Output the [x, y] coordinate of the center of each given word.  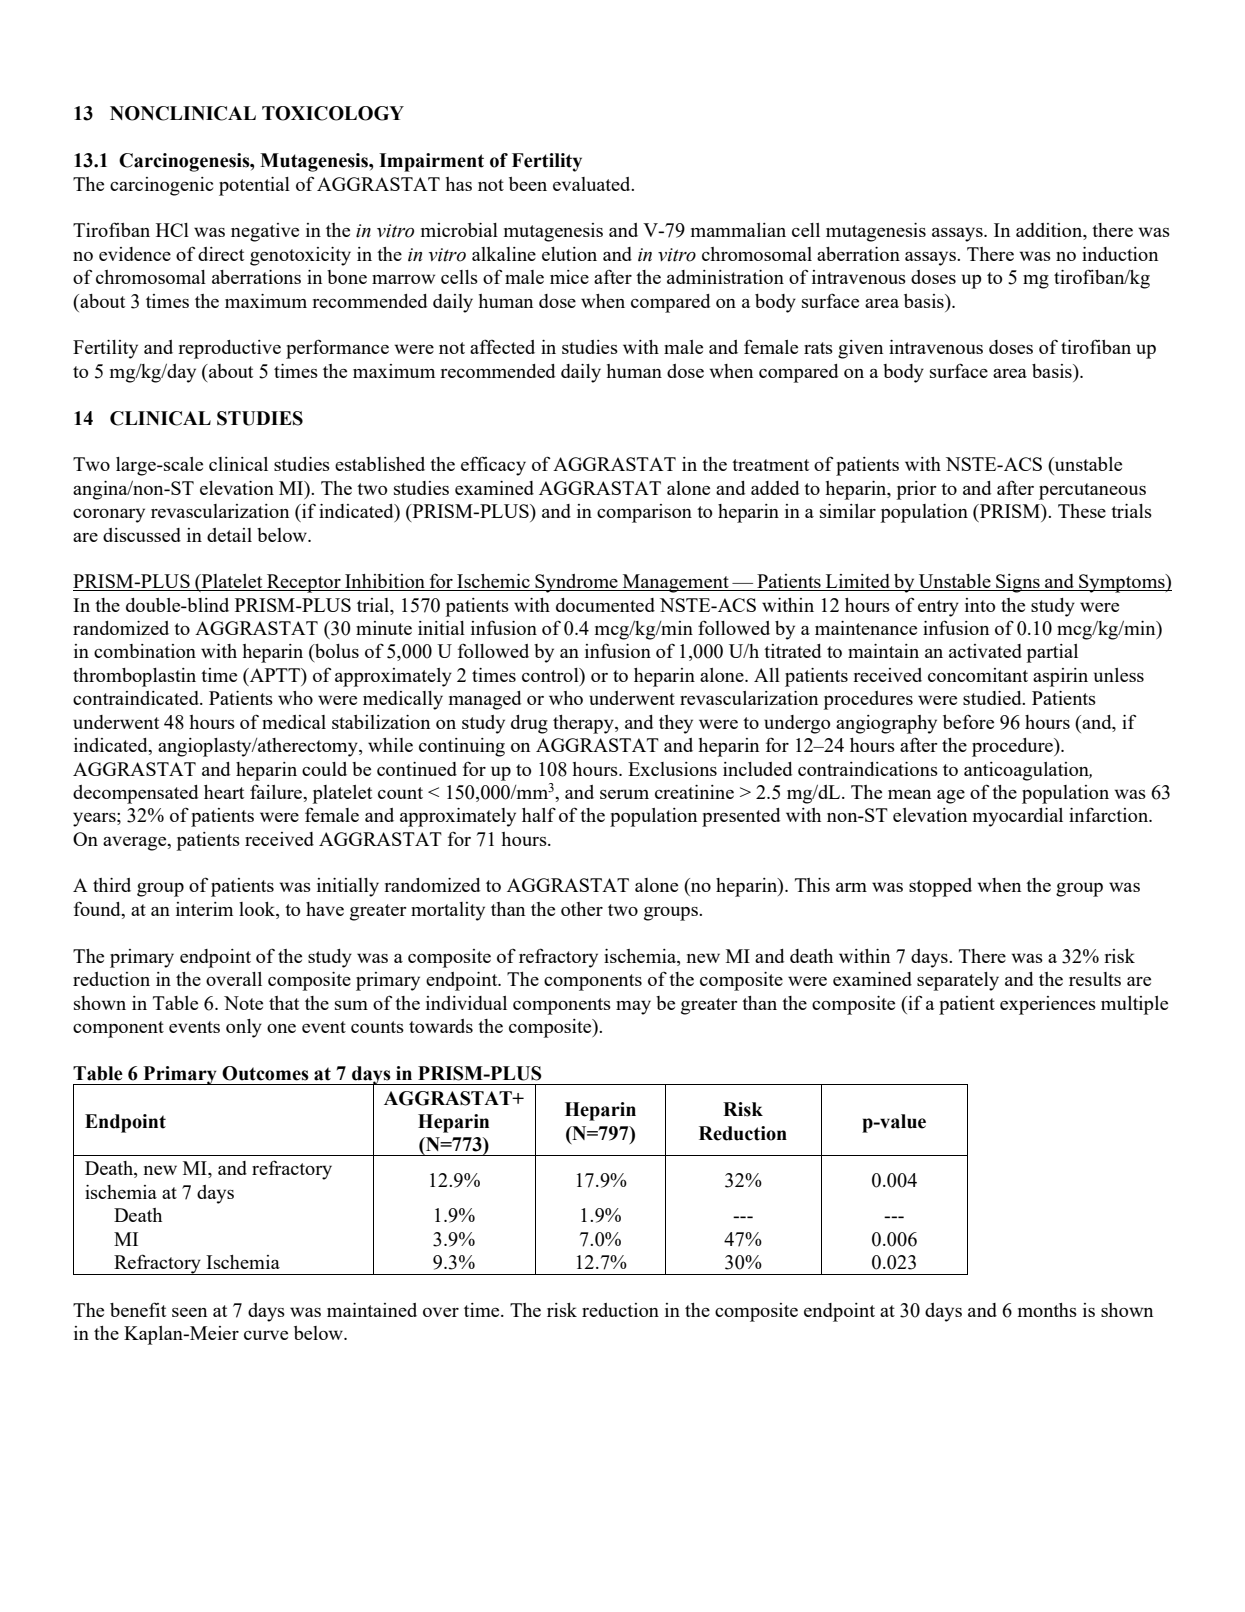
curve [266, 1335]
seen [189, 1312]
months [1047, 1310]
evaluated [593, 184]
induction [1120, 254]
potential [254, 186]
